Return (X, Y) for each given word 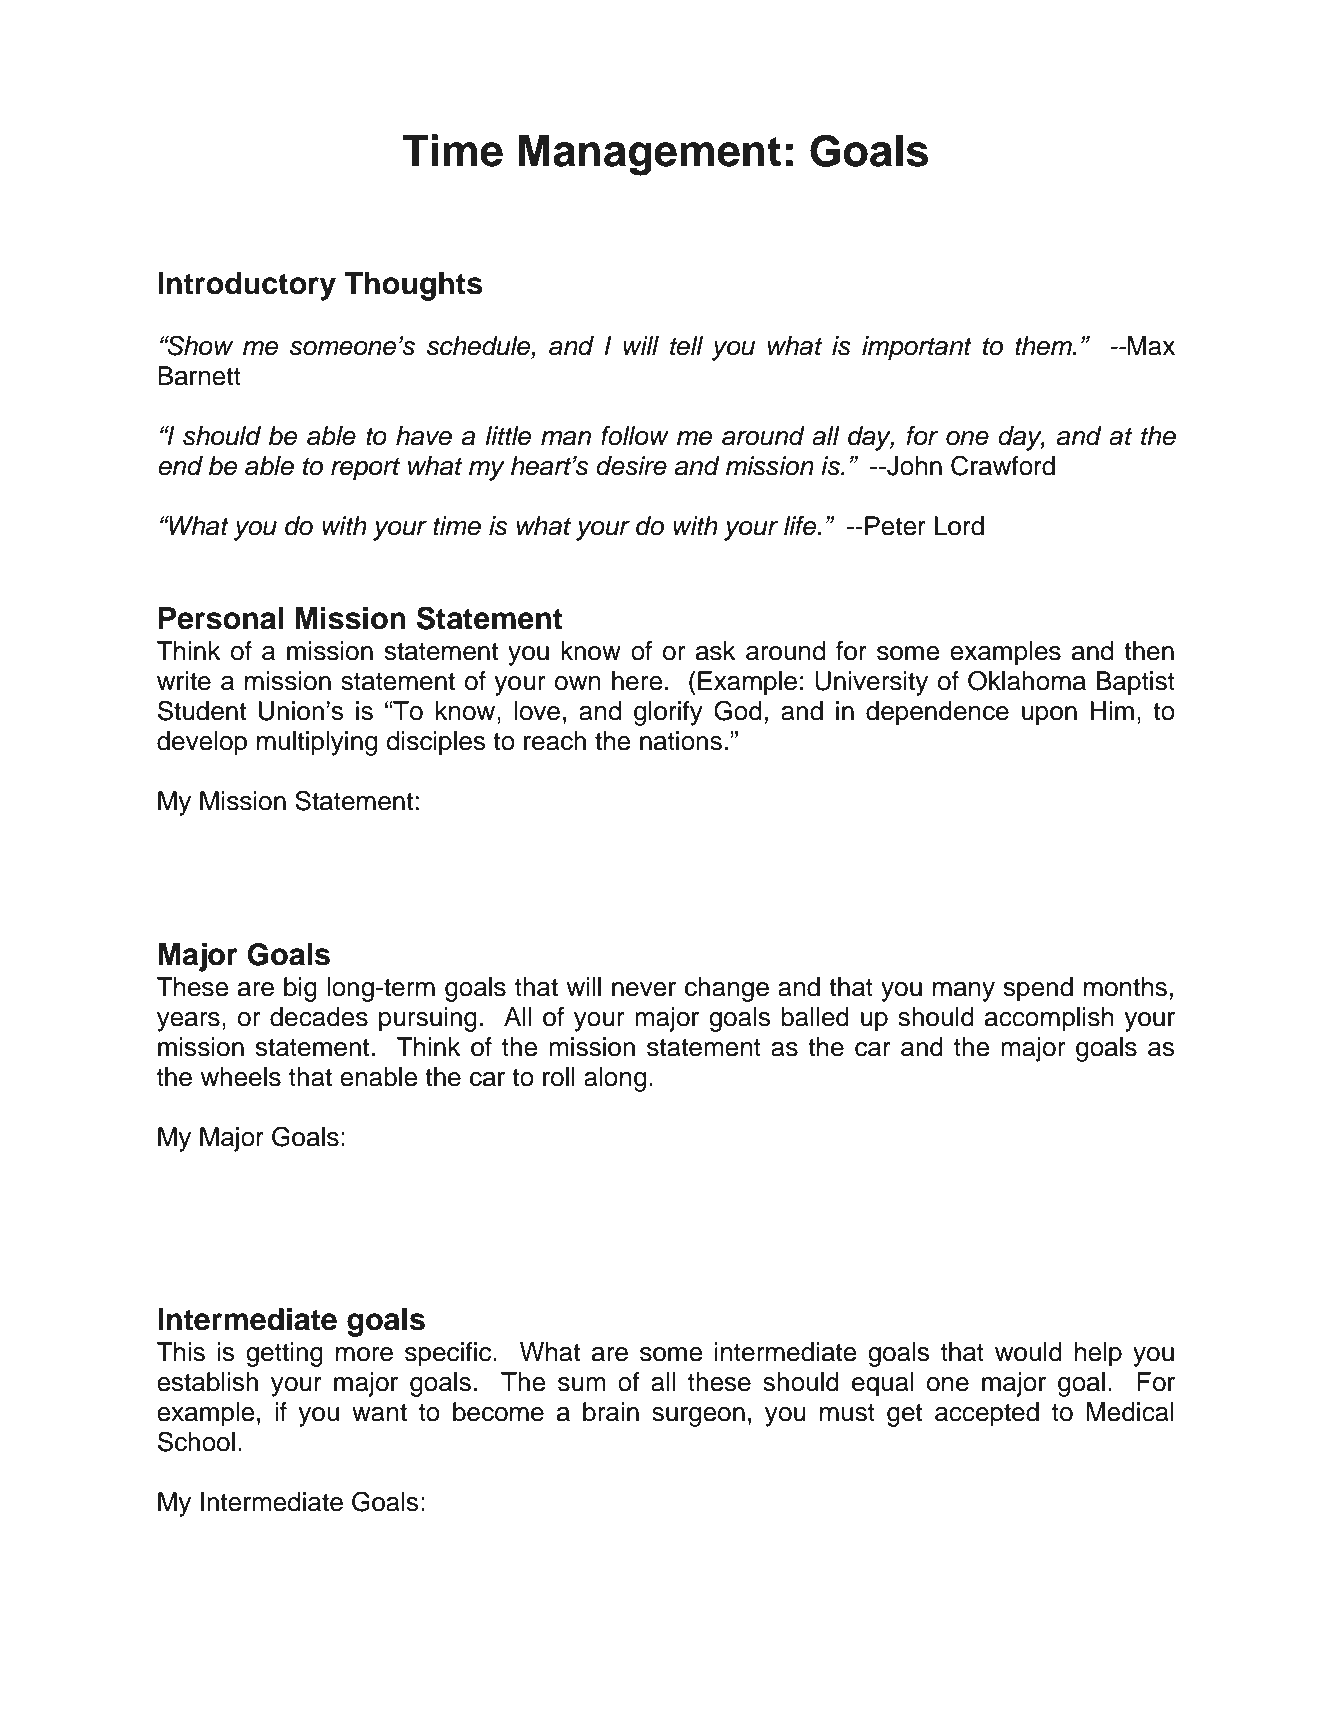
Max (1150, 346)
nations (681, 741)
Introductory (247, 286)
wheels (240, 1077)
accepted (987, 1414)
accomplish (1049, 1019)
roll (559, 1077)
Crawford (1003, 465)
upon (1049, 716)
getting (284, 1354)
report (365, 469)
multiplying (317, 743)
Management (650, 155)
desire (631, 466)
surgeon (698, 1417)
